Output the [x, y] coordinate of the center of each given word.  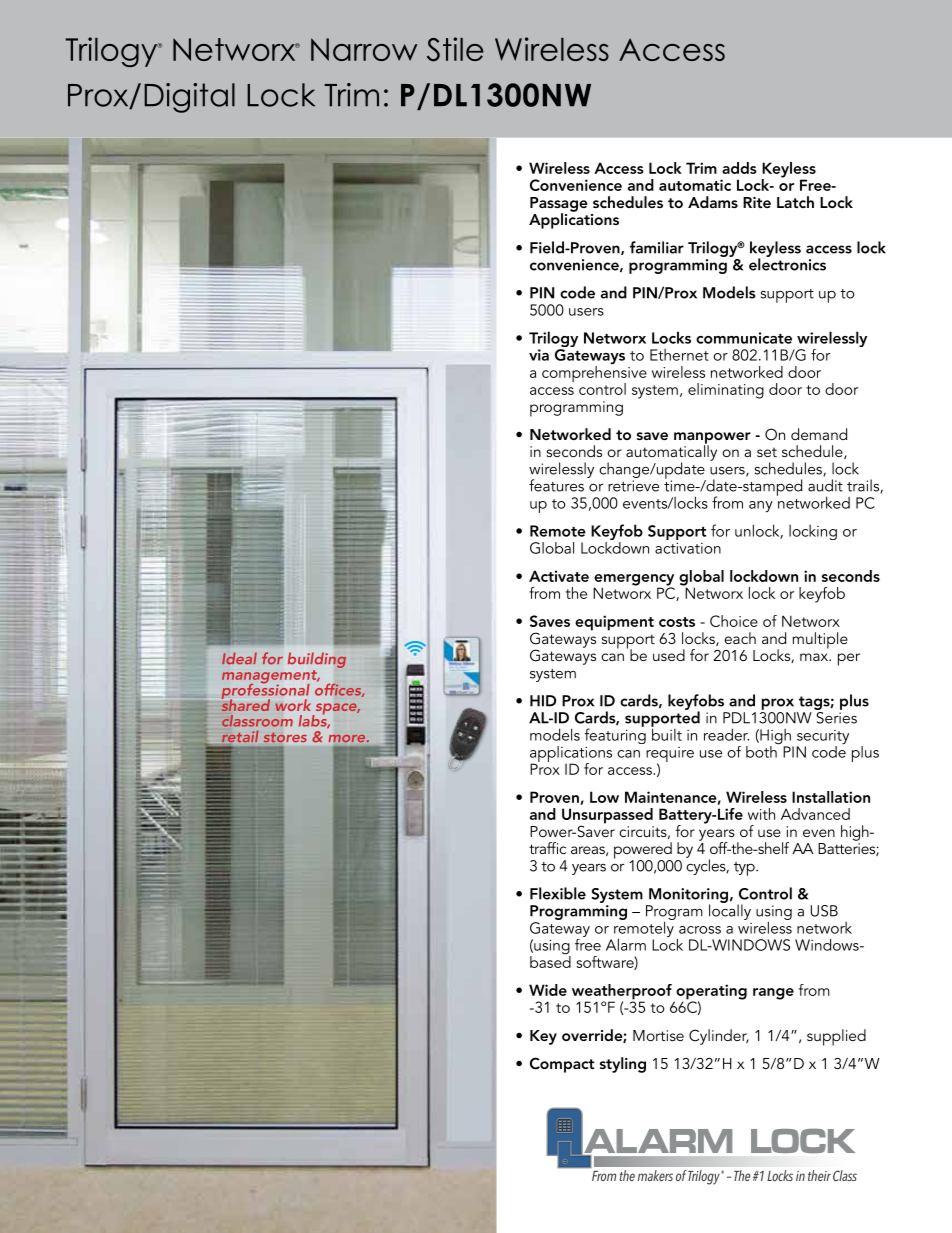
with [761, 814]
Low [604, 797]
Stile [455, 49]
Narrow [364, 49]
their [819, 1175]
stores [285, 737]
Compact [562, 1065]
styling [623, 1065]
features [556, 485]
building [317, 660]
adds [739, 168]
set [767, 452]
